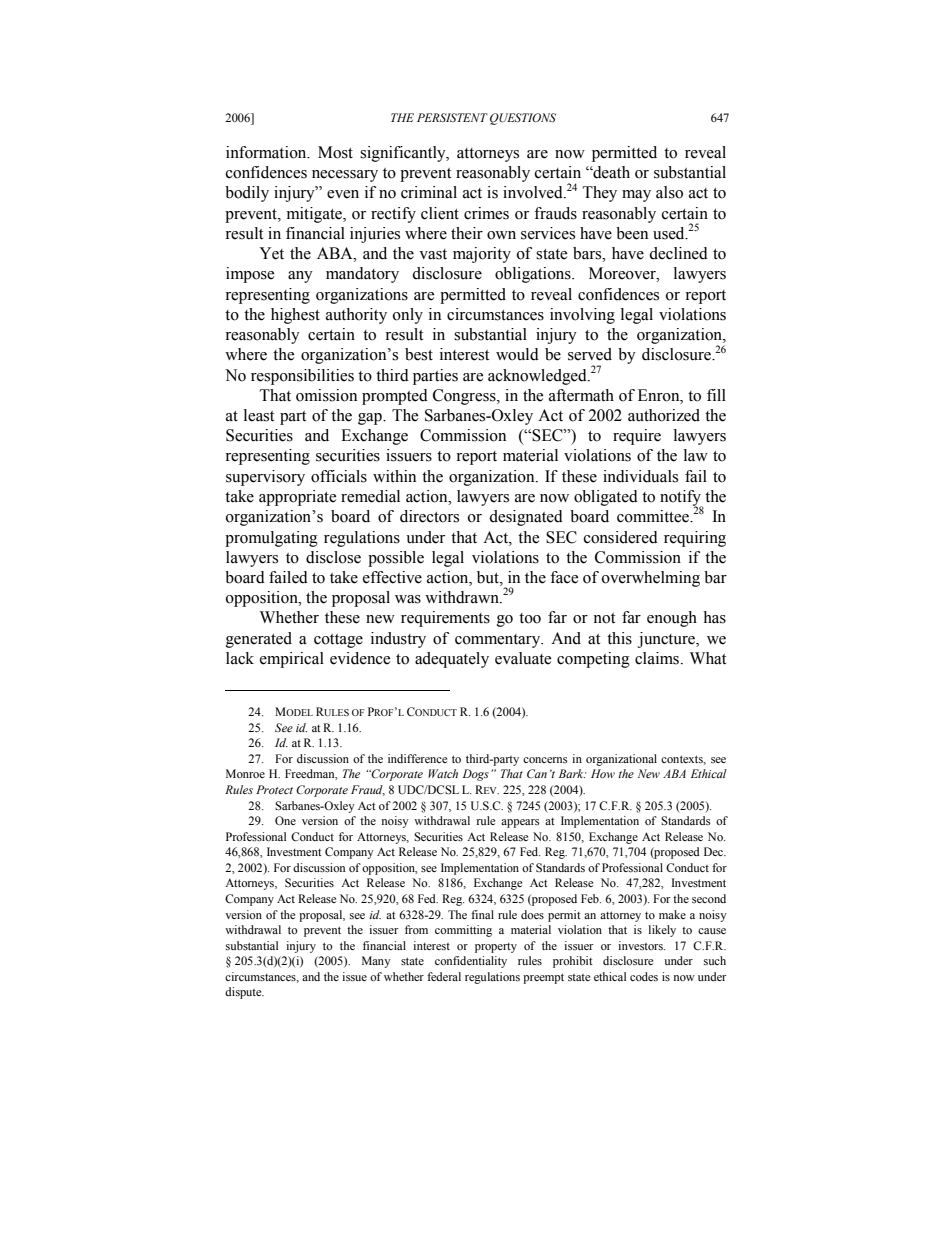 This screenshot has height=1233, width=952. Describe the element at coordinates (499, 641) in the screenshot. I see `commentary` at that location.
